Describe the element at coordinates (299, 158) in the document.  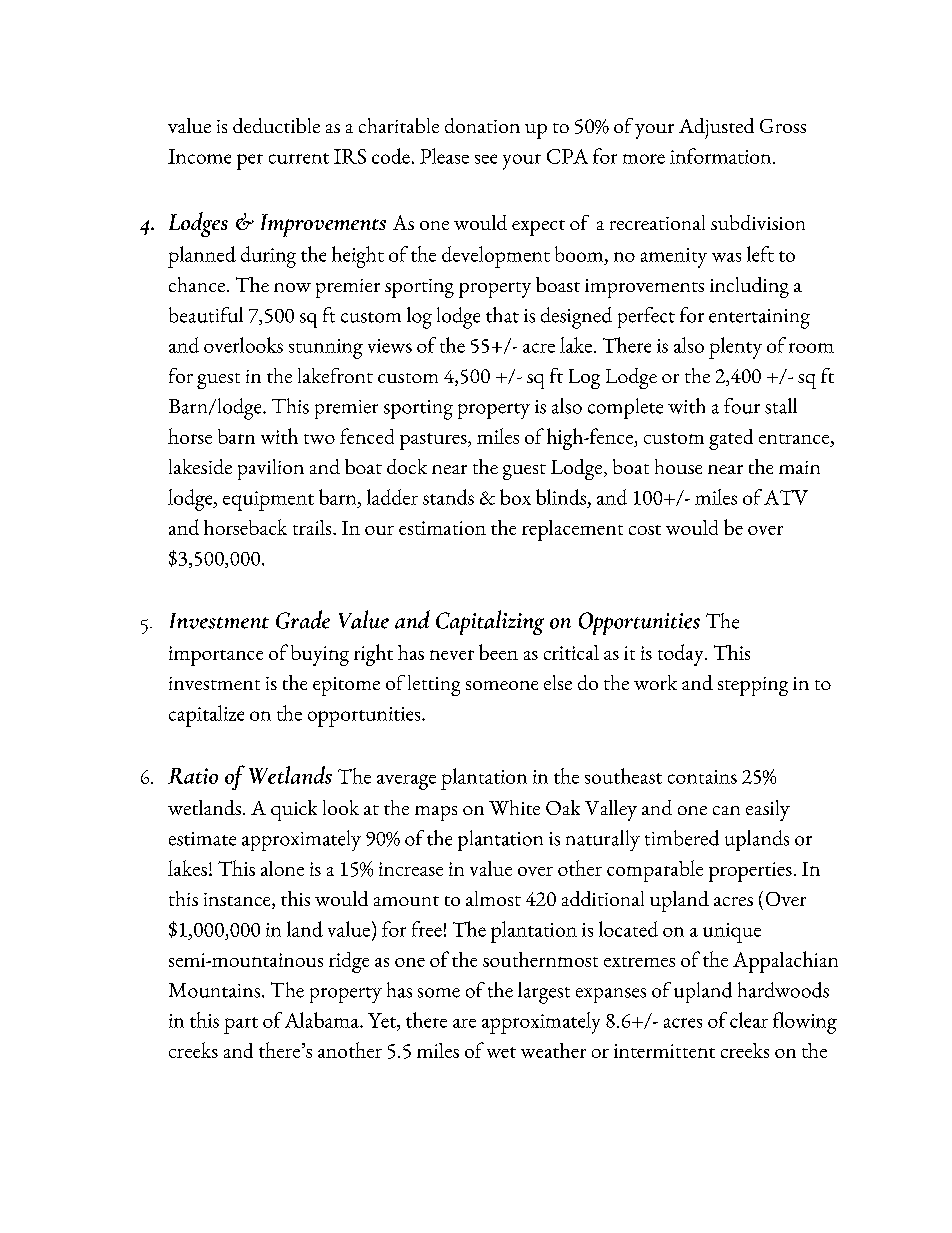
I see `current` at that location.
